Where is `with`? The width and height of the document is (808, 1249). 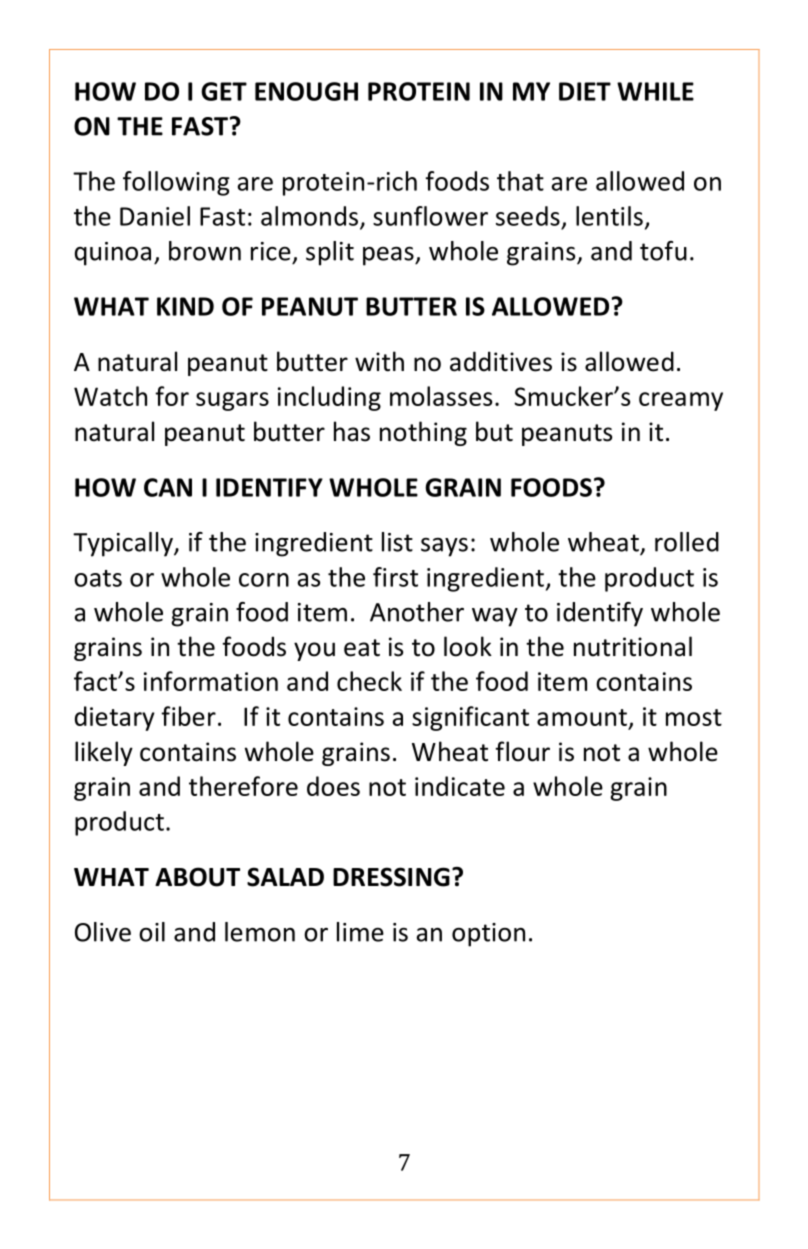 with is located at coordinates (379, 361).
